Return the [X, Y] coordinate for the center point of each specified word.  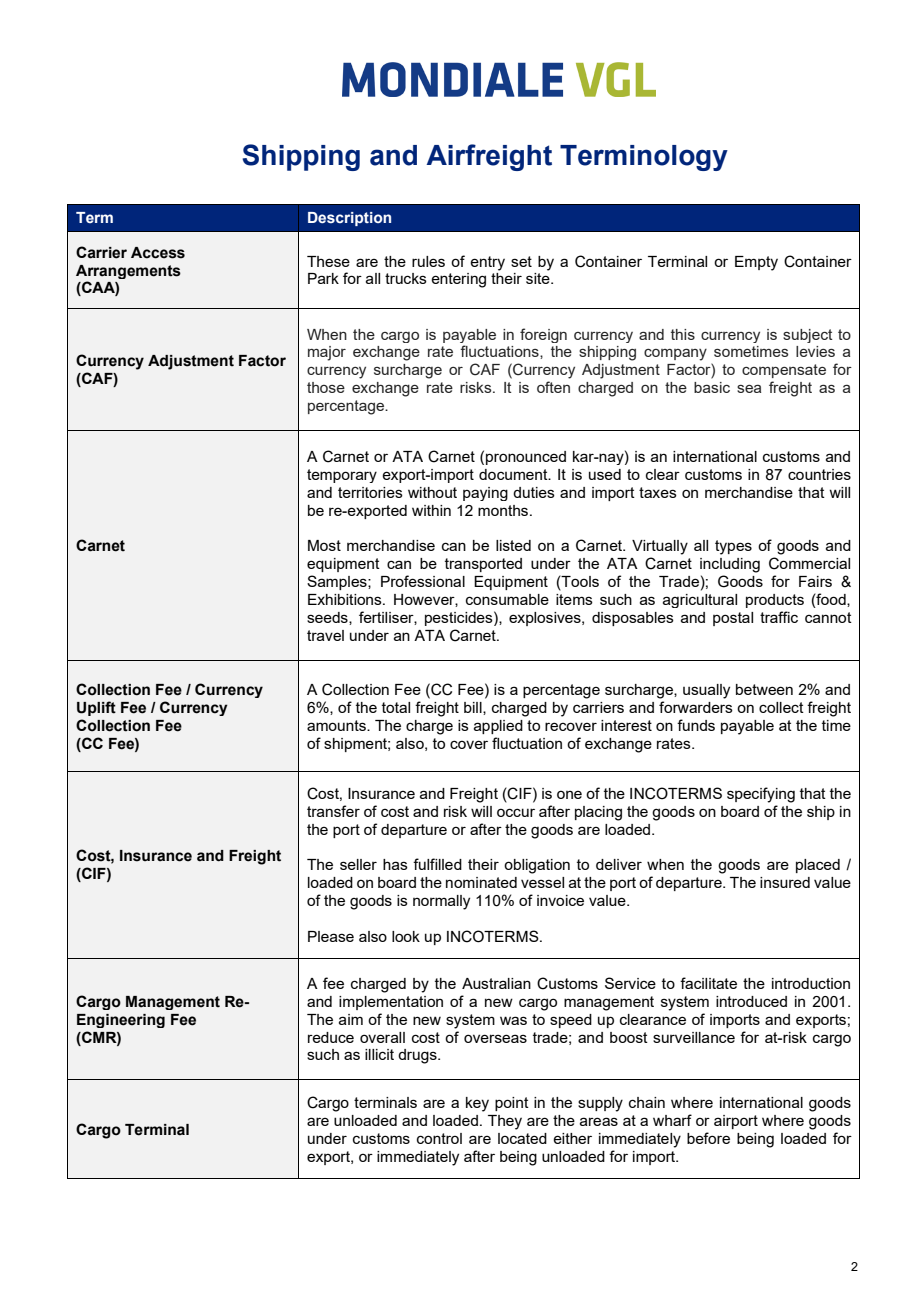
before [708, 1138]
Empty [756, 263]
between [764, 689]
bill [474, 708]
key [477, 1104]
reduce [331, 1037]
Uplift [96, 708]
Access [158, 253]
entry [487, 263]
